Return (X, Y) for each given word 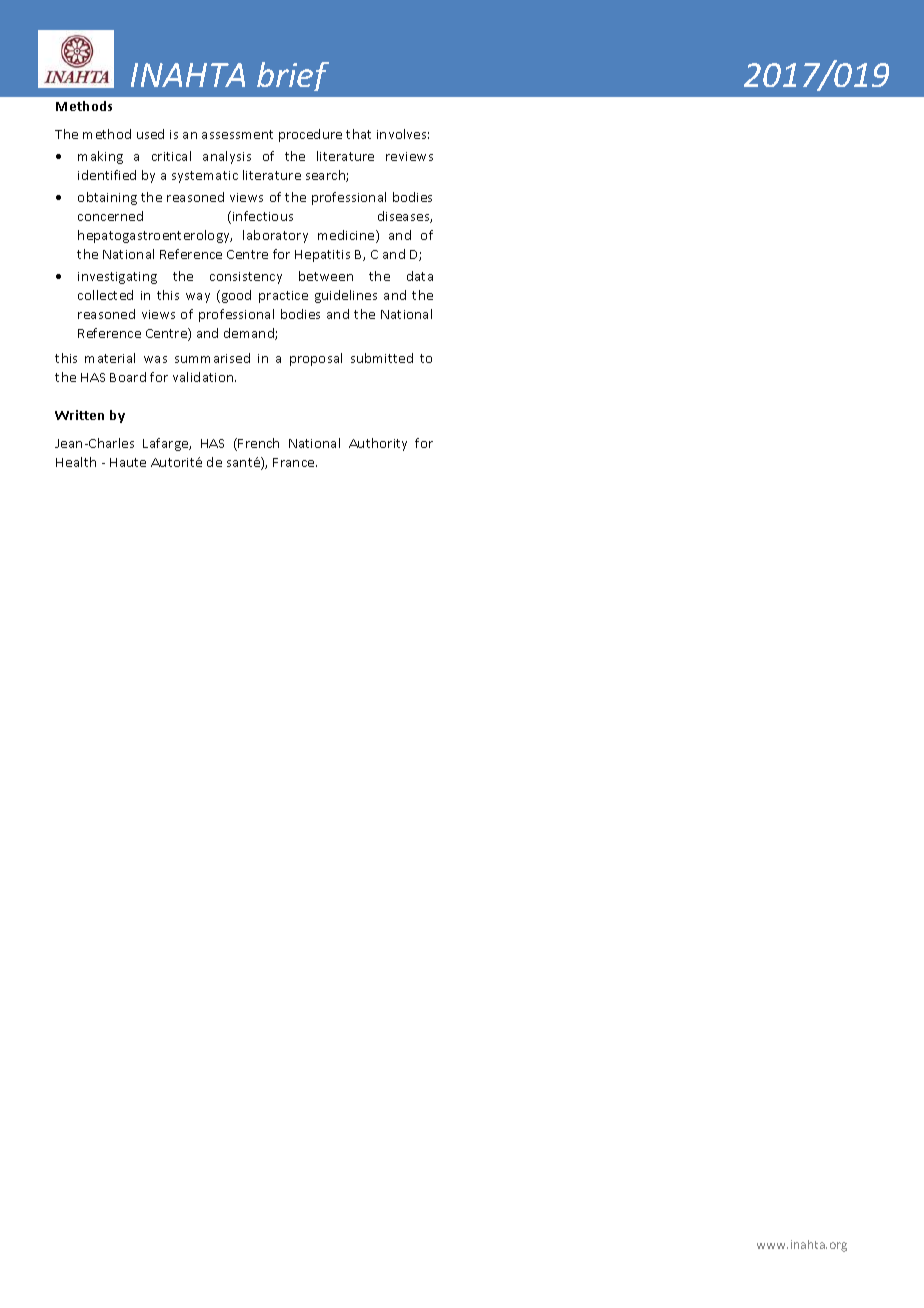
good (235, 296)
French (258, 443)
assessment (237, 134)
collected (105, 295)
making (100, 157)
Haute (128, 462)
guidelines (346, 296)
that (358, 134)
